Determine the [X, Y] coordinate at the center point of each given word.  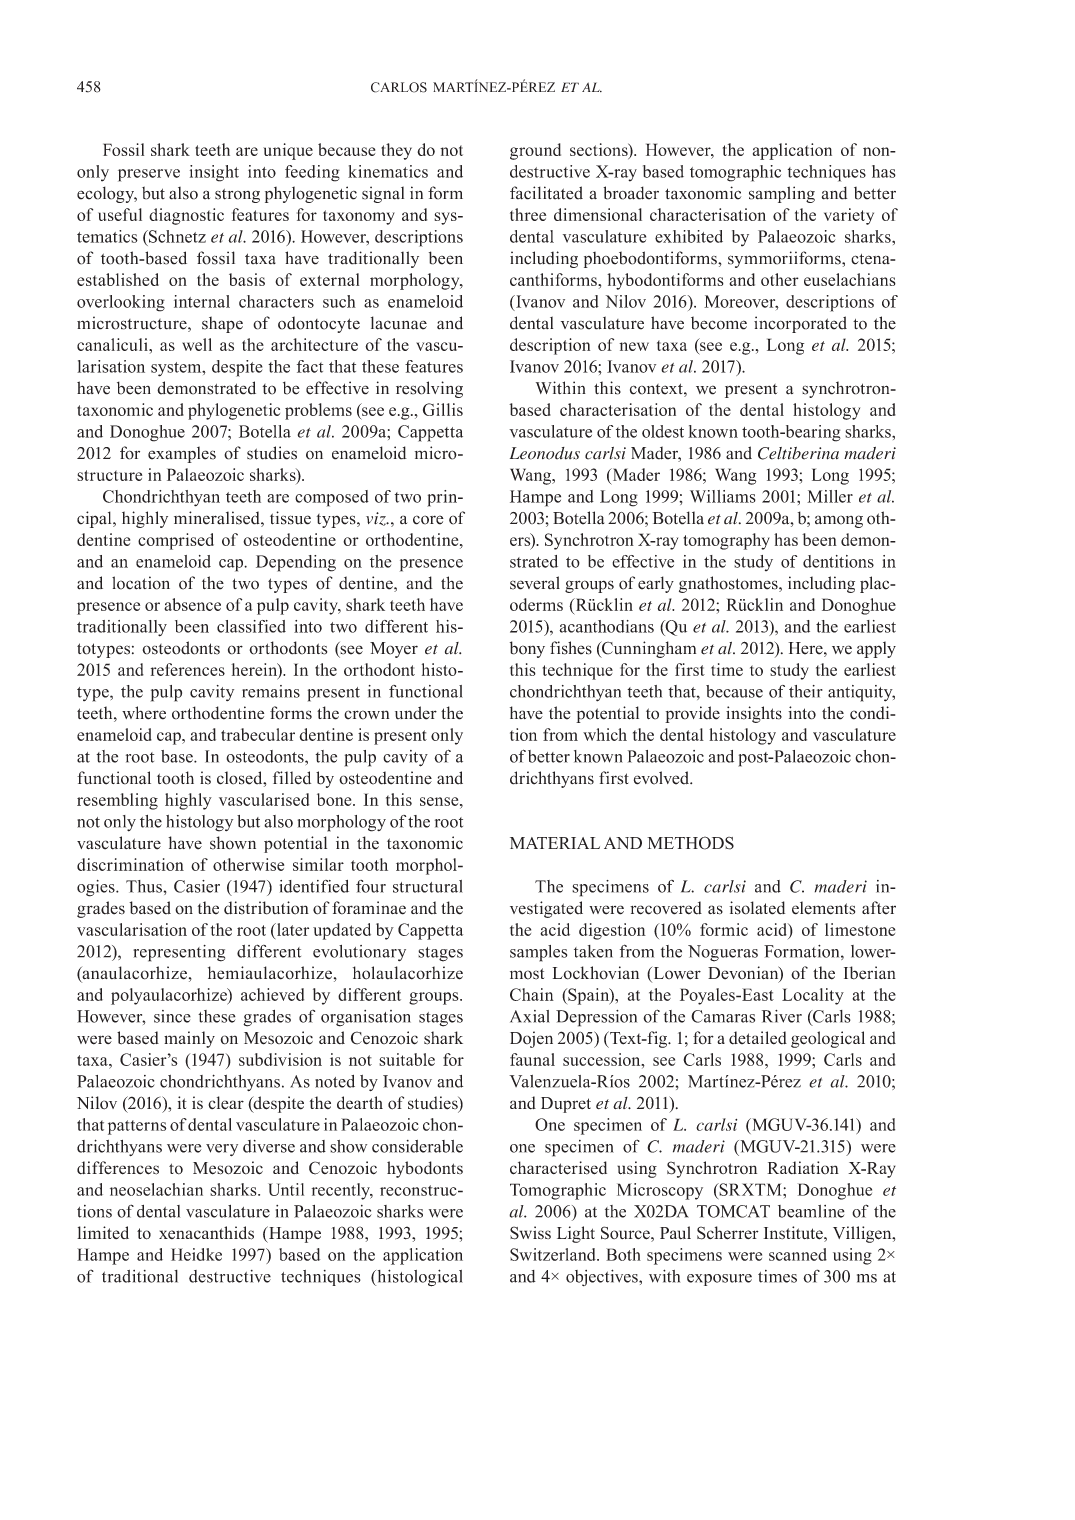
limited [103, 1232]
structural [428, 886]
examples [182, 454]
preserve [149, 175]
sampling [782, 194]
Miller [830, 496]
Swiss [530, 1233]
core [428, 520]
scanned [798, 1254]
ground [535, 151]
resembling [117, 801]
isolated [757, 908]
